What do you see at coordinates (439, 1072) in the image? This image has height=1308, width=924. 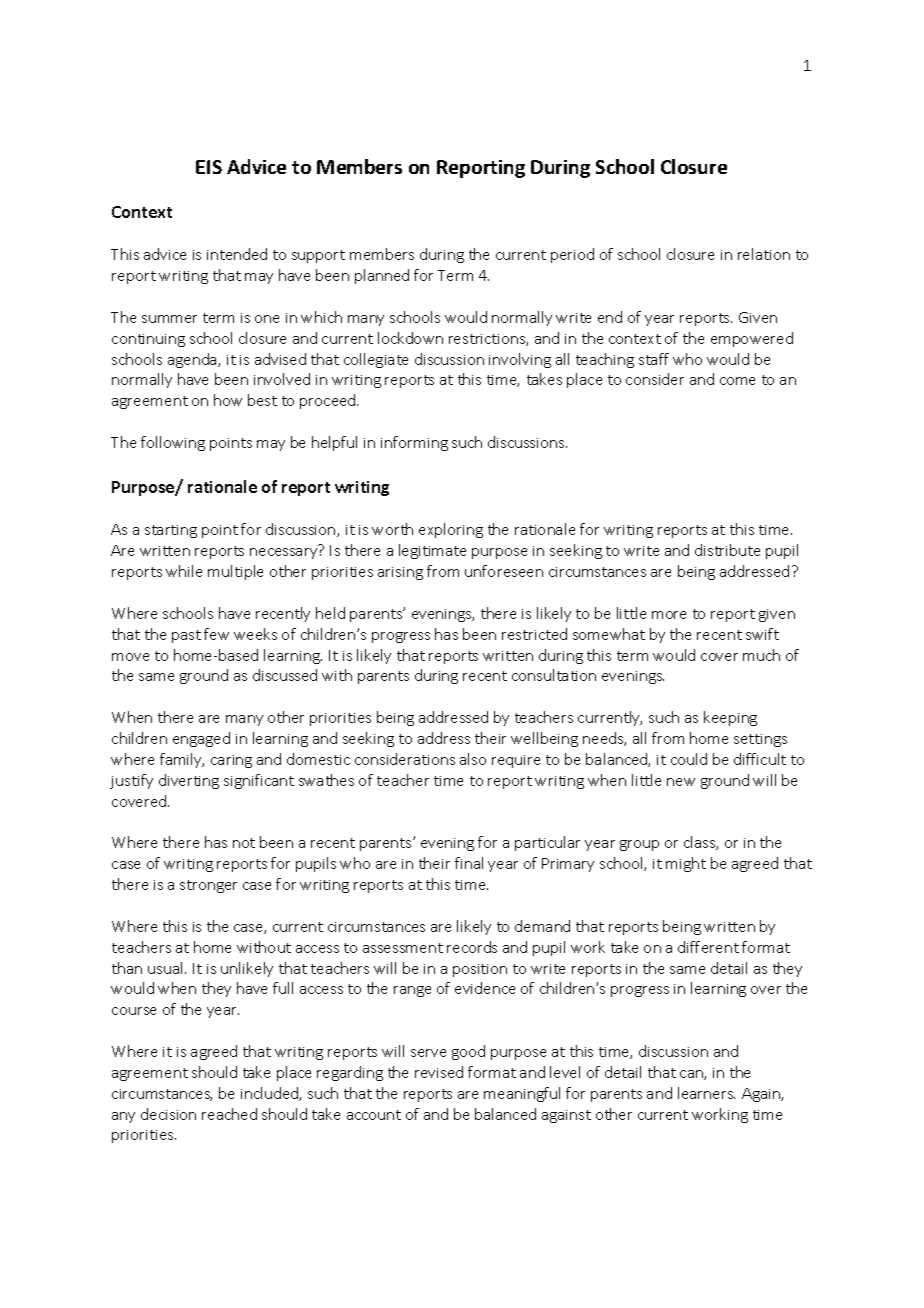 I see `revised` at bounding box center [439, 1072].
